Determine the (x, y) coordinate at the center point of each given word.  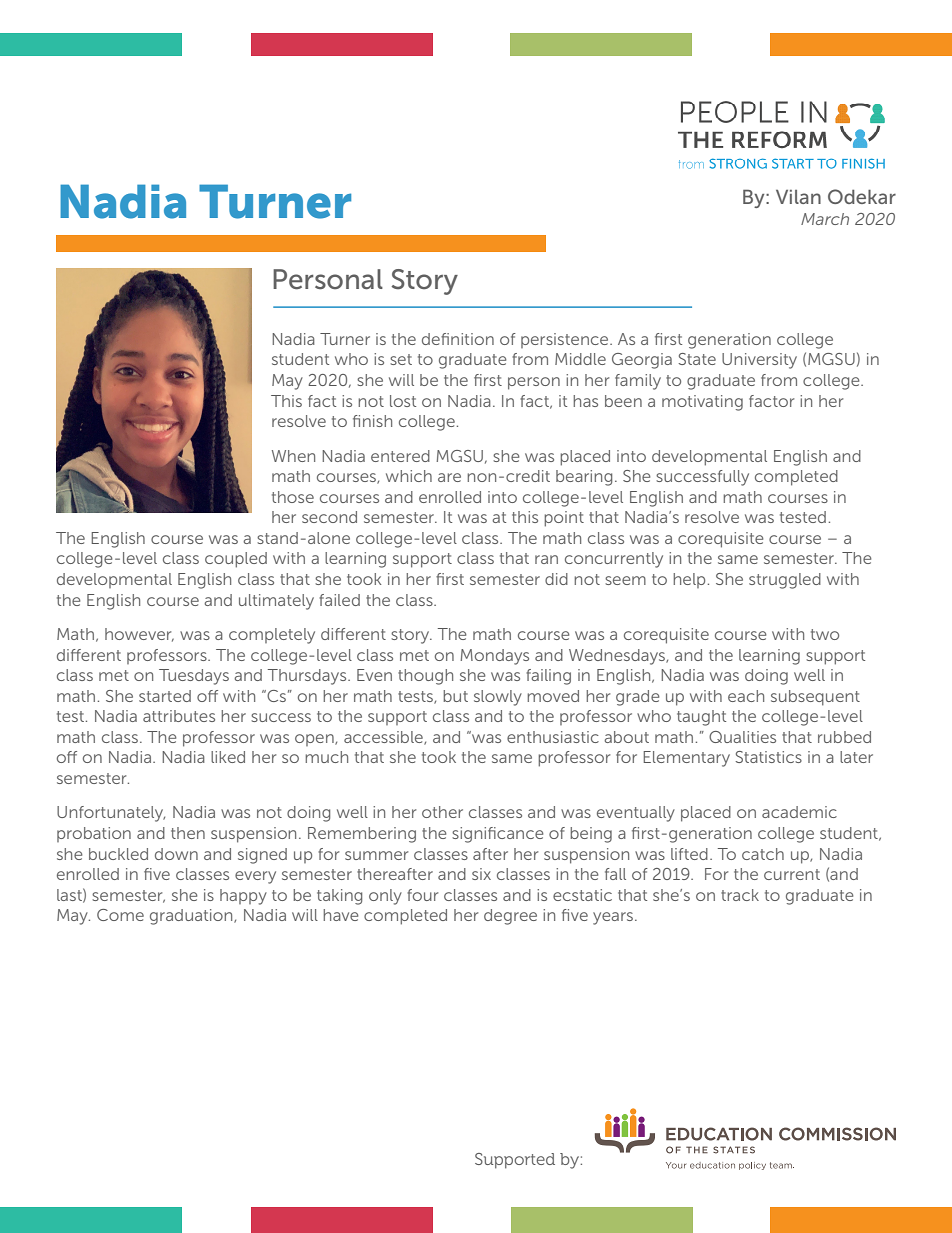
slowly (498, 698)
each (746, 696)
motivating (702, 403)
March (825, 219)
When (293, 456)
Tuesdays (194, 677)
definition (458, 339)
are (449, 477)
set (401, 359)
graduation (192, 917)
